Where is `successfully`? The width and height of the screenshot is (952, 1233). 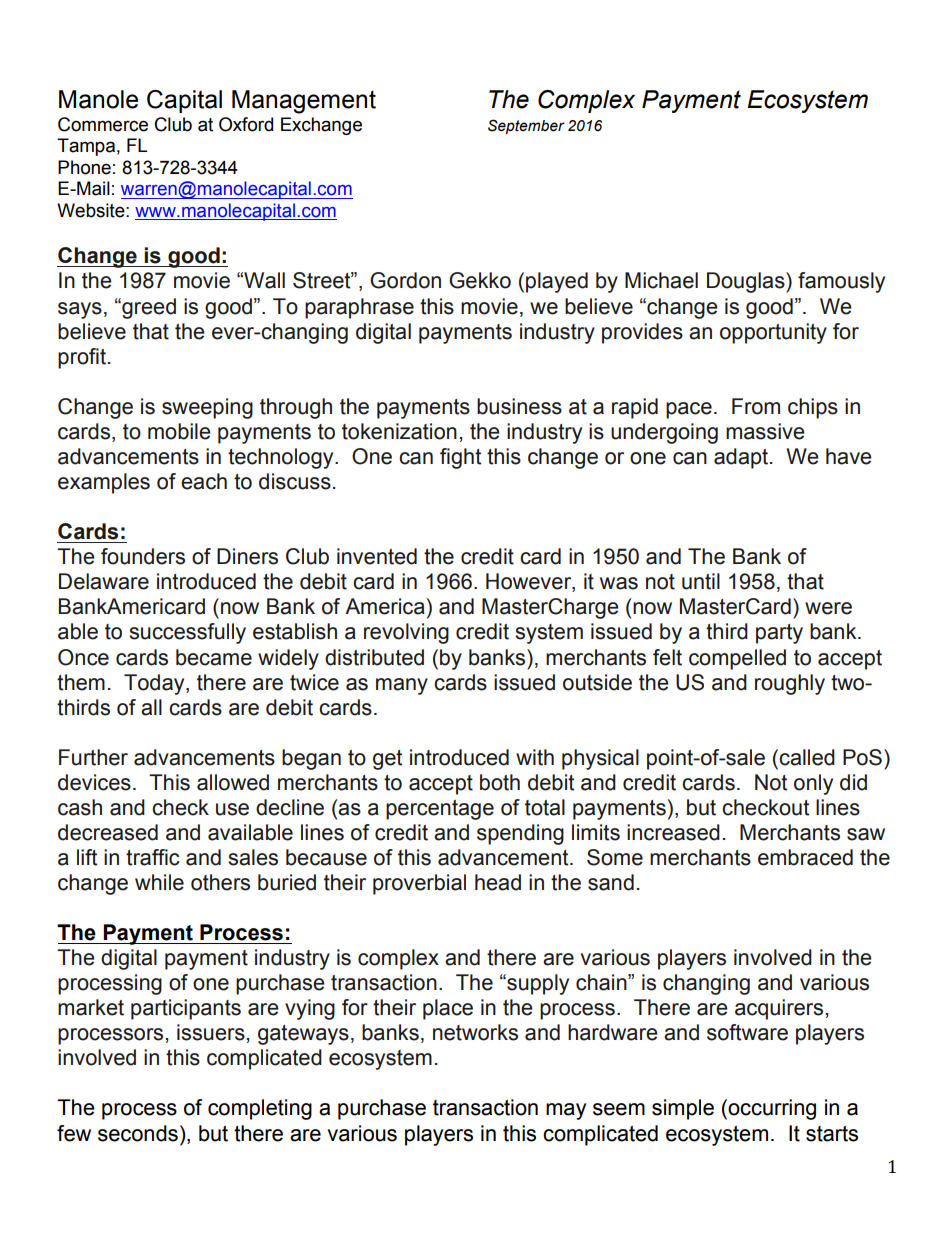 successfully is located at coordinates (188, 633).
